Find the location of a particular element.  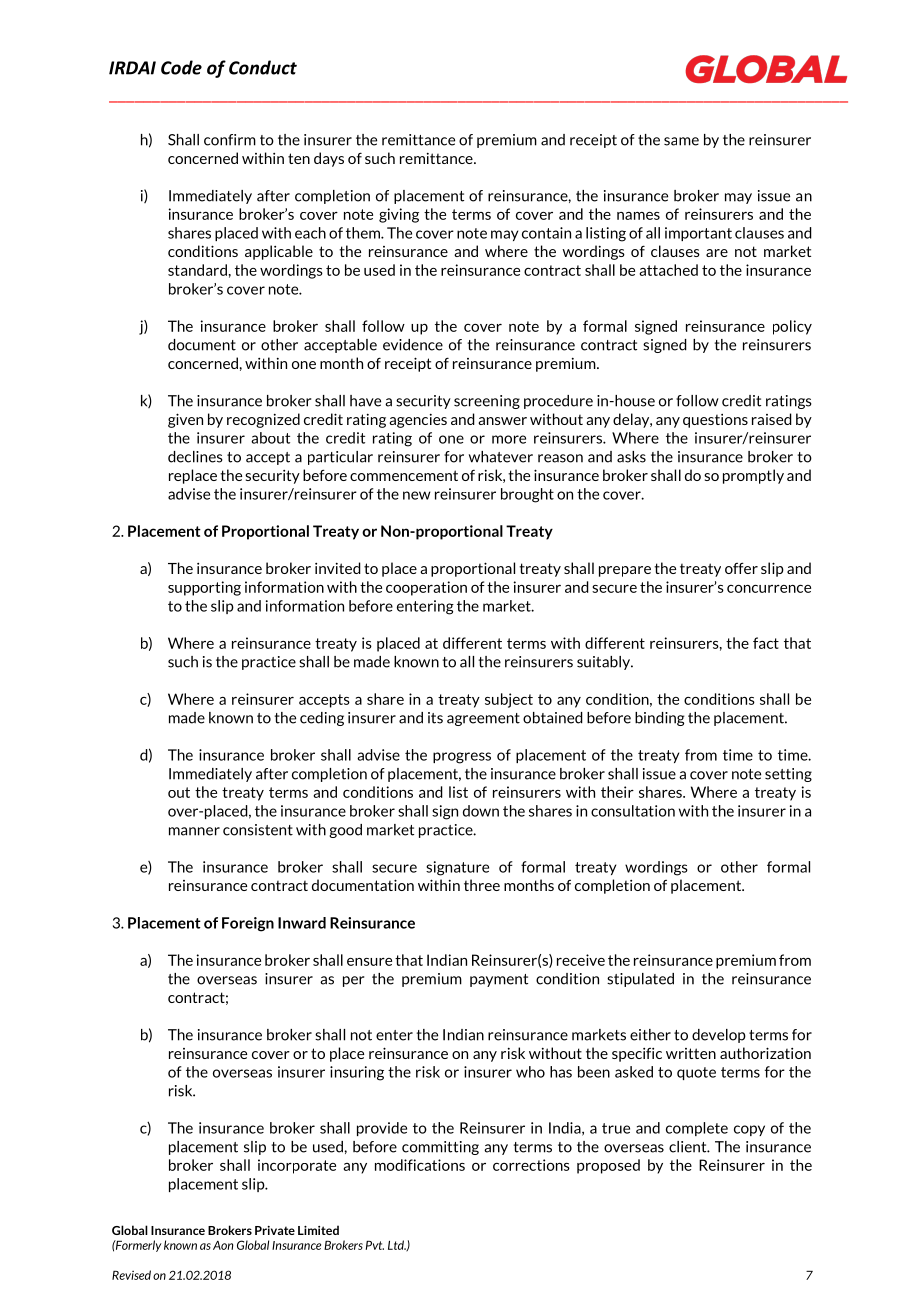

giving is located at coordinates (399, 215).
